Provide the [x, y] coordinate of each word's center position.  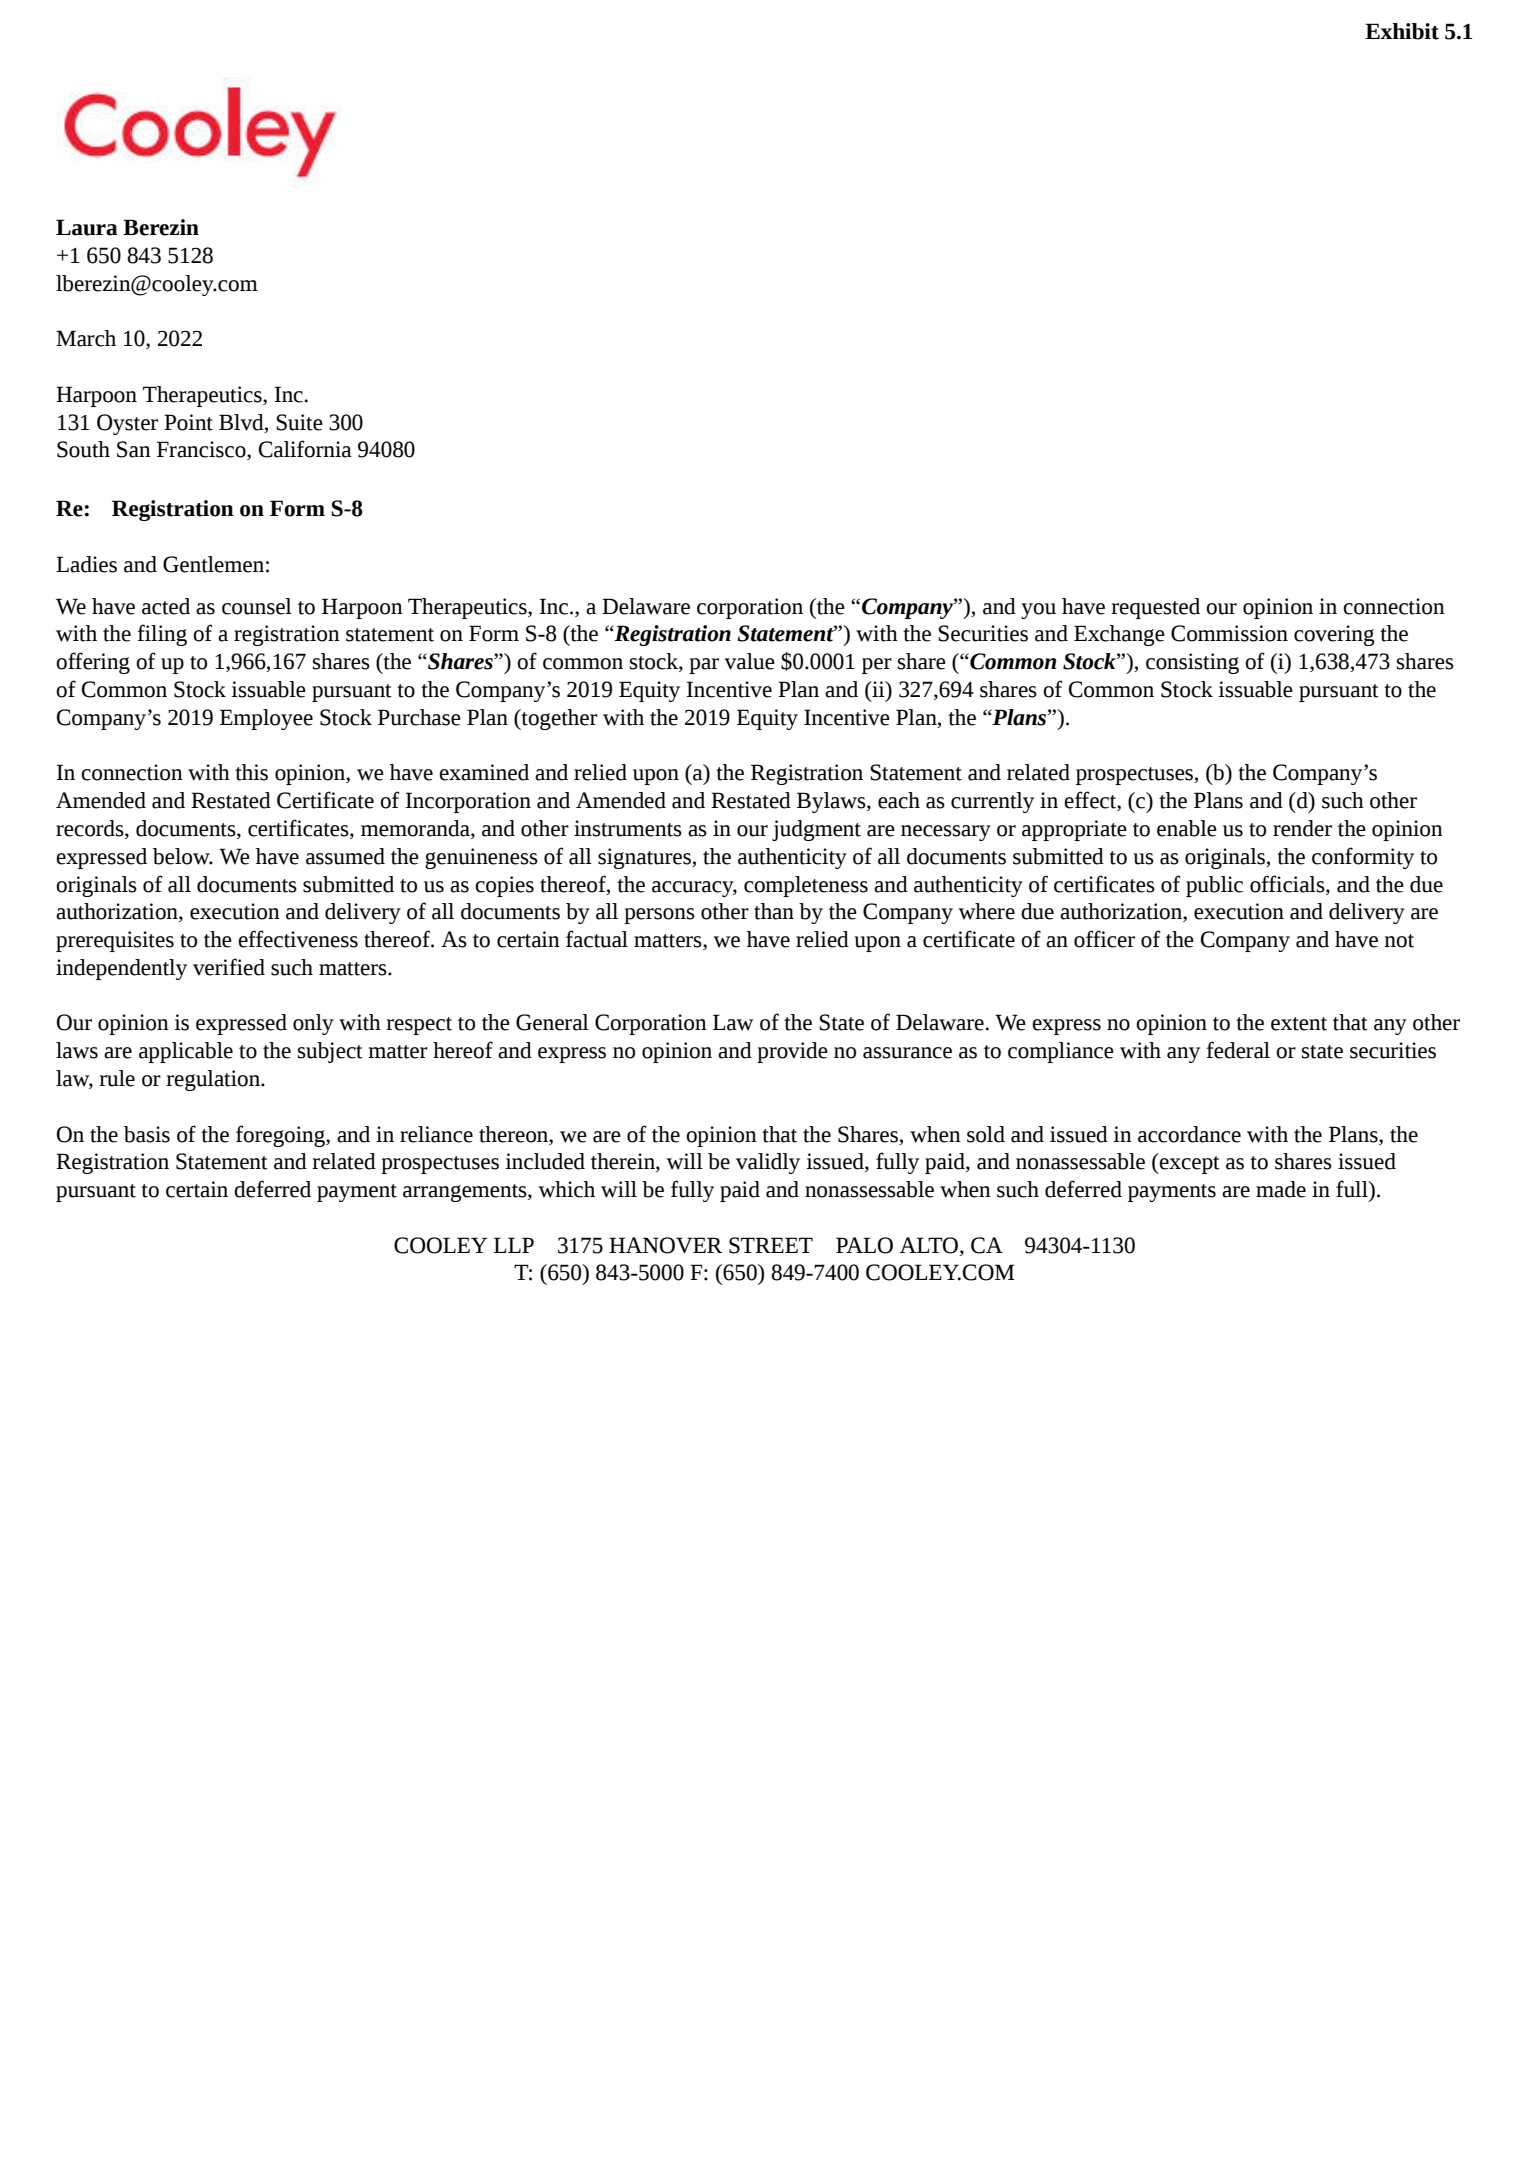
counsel [257, 606]
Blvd [242, 422]
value [749, 661]
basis [147, 1134]
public [1214, 886]
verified [229, 967]
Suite [299, 422]
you [1038, 611]
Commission [1229, 633]
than [774, 911]
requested [1155, 608]
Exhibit [1402, 31]
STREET [771, 1245]
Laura [87, 227]
